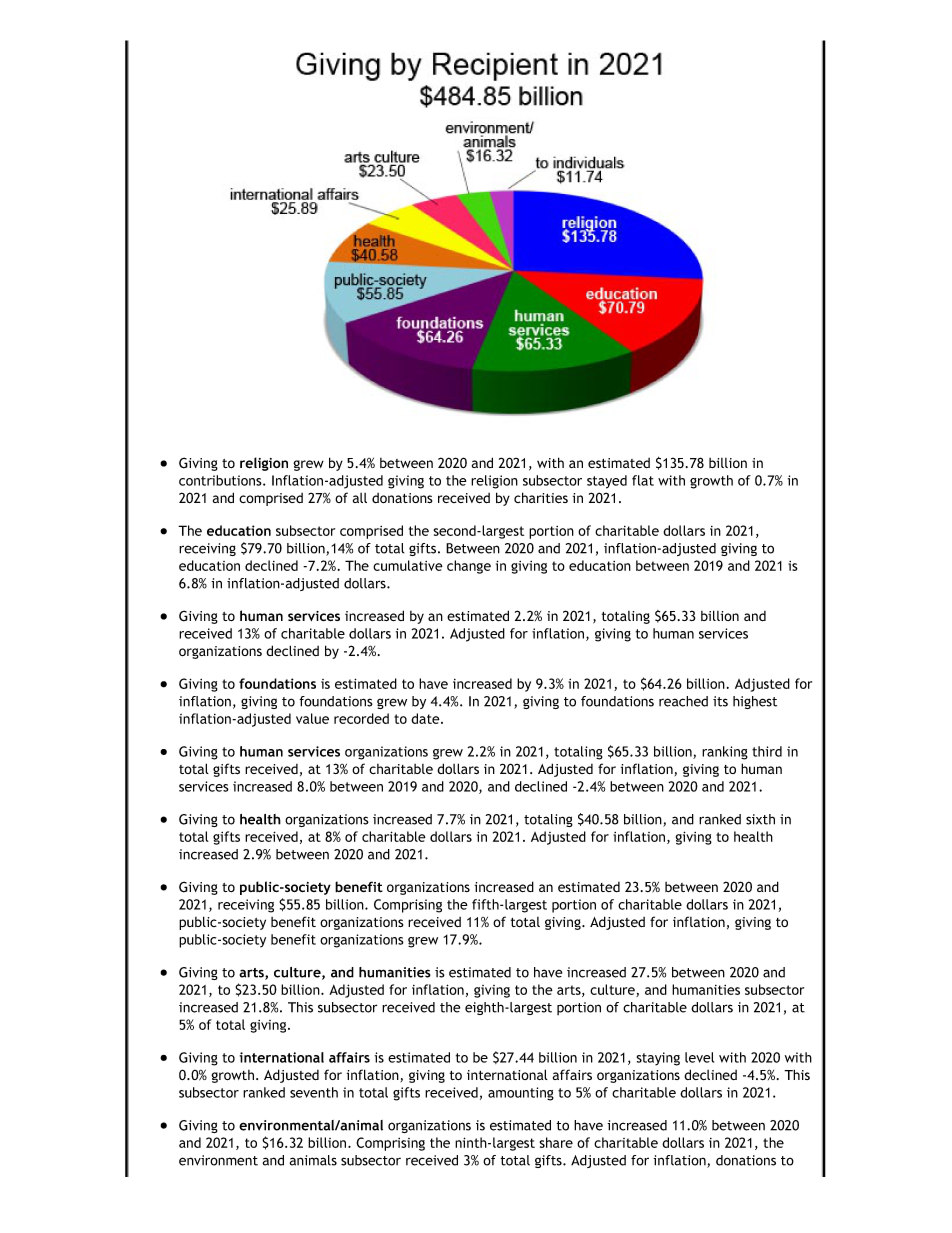 This page has width=952, height=1233. I want to click on value, so click(312, 718).
